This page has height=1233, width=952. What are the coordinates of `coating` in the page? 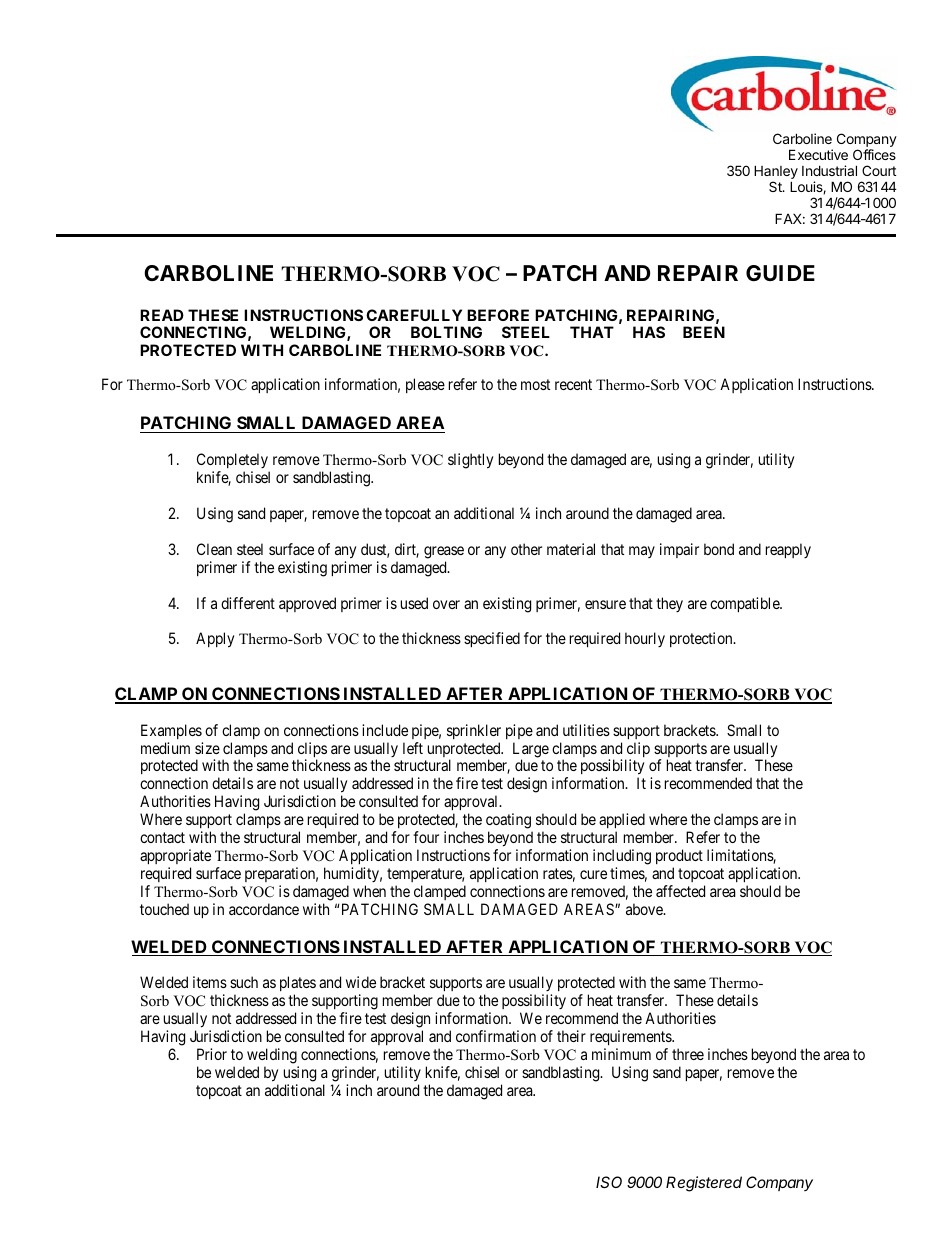 It's located at (509, 822).
